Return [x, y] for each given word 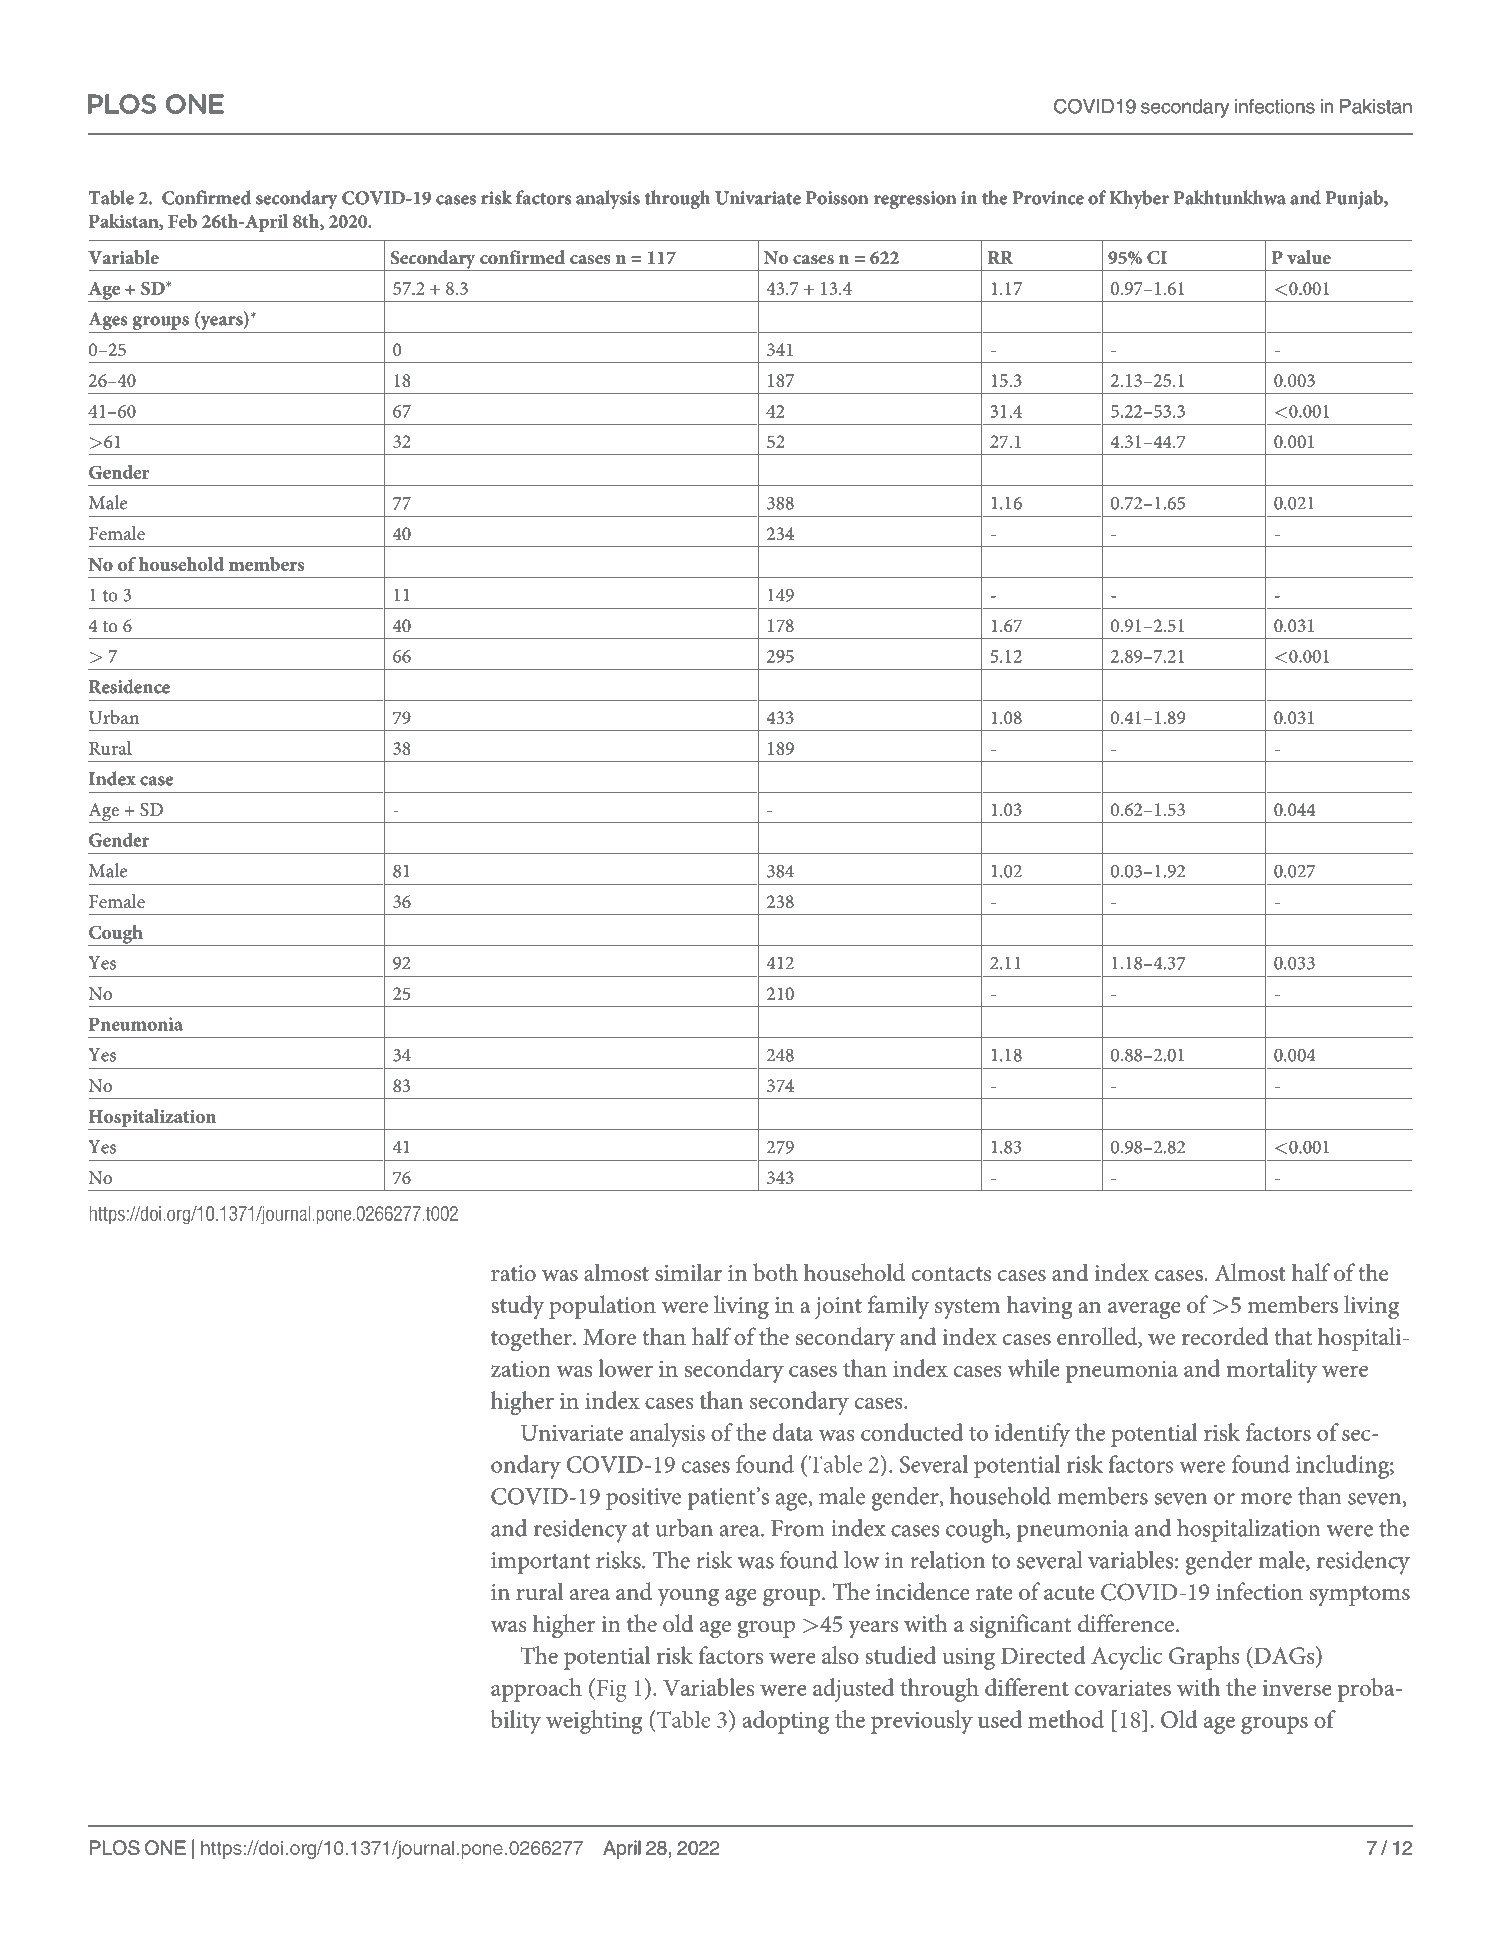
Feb [182, 221]
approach [536, 1690]
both [775, 1272]
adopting [785, 1722]
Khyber [1139, 199]
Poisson [837, 198]
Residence [129, 686]
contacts [951, 1274]
